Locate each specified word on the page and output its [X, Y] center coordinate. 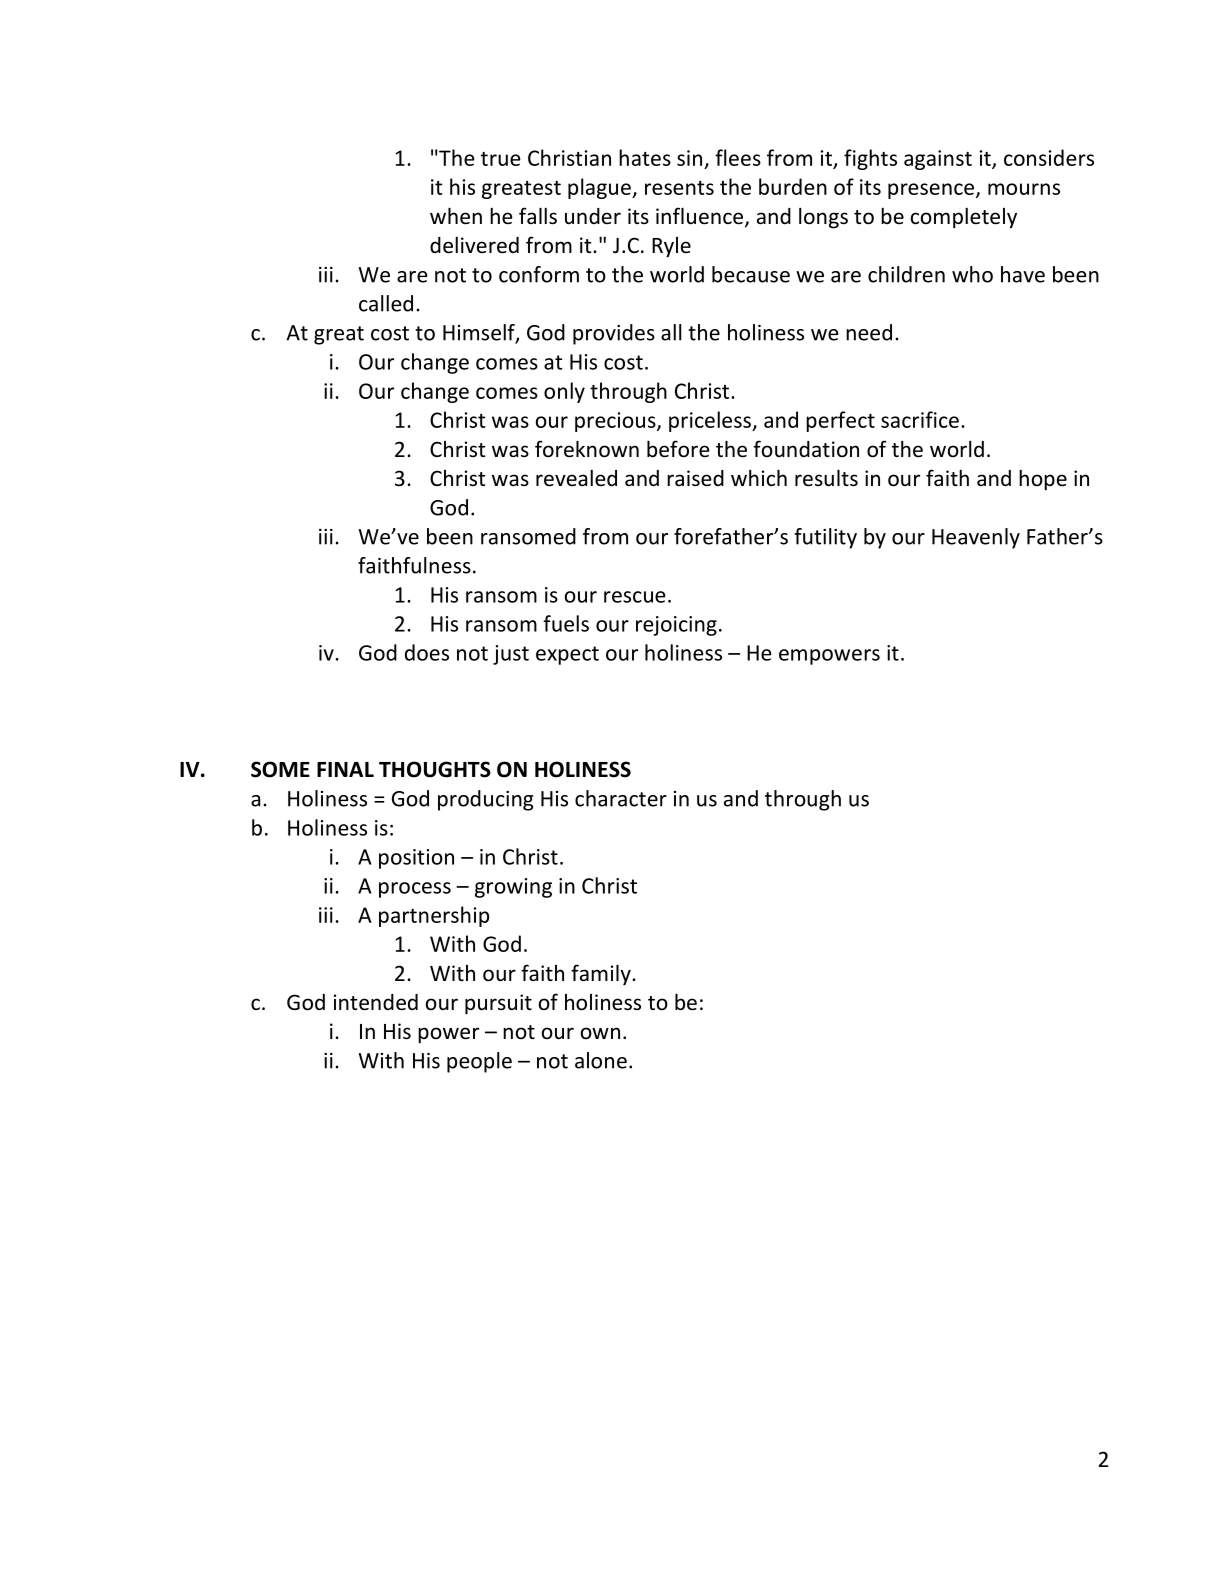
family [602, 975]
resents [679, 188]
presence [932, 191]
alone [601, 1060]
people [479, 1062]
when [456, 216]
